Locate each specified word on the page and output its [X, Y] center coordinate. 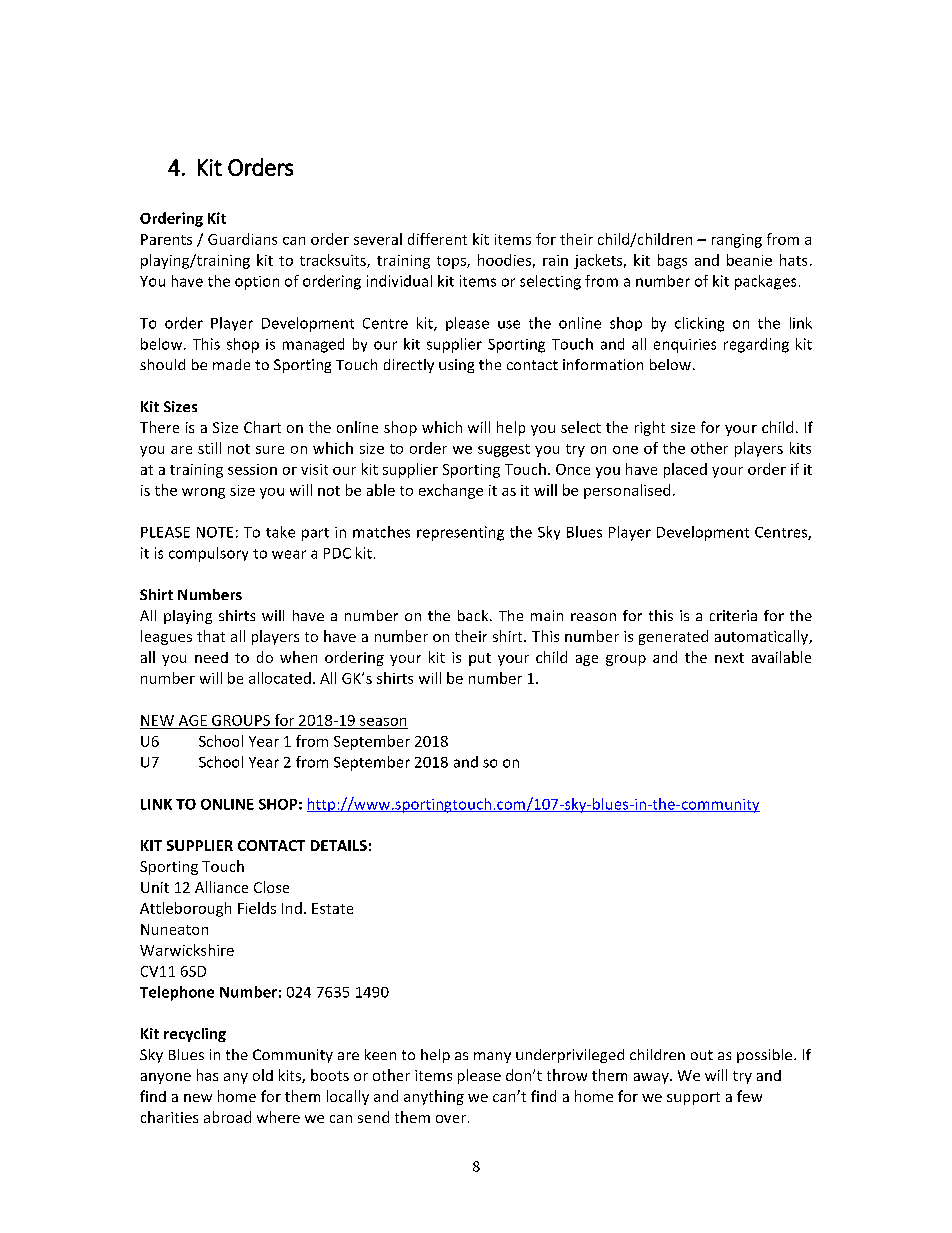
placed [685, 470]
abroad [227, 1117]
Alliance [221, 887]
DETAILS [339, 845]
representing [460, 533]
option [257, 283]
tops [452, 262]
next [729, 658]
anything [434, 1097]
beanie [749, 260]
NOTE [215, 532]
